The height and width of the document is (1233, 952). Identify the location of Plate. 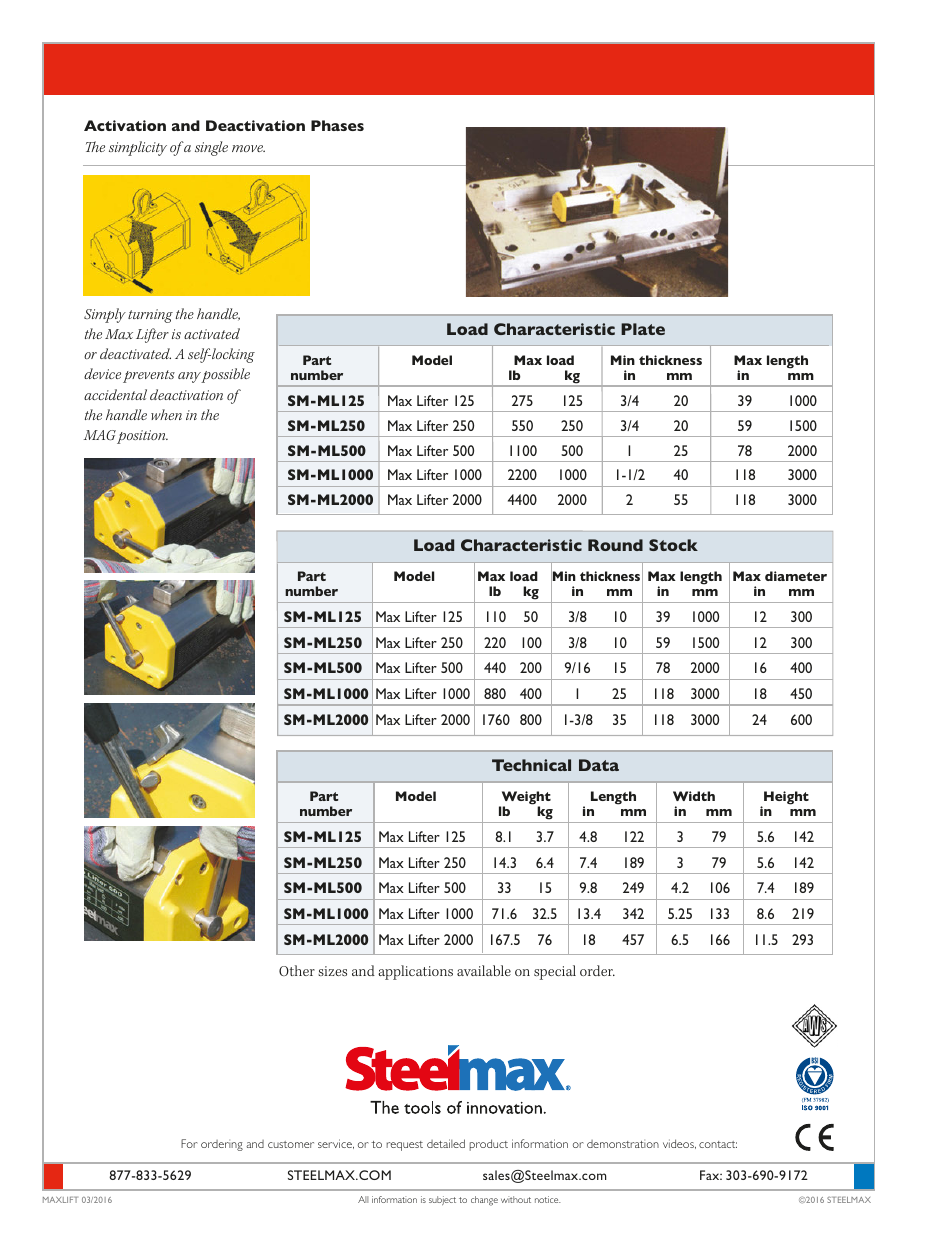
(643, 329).
